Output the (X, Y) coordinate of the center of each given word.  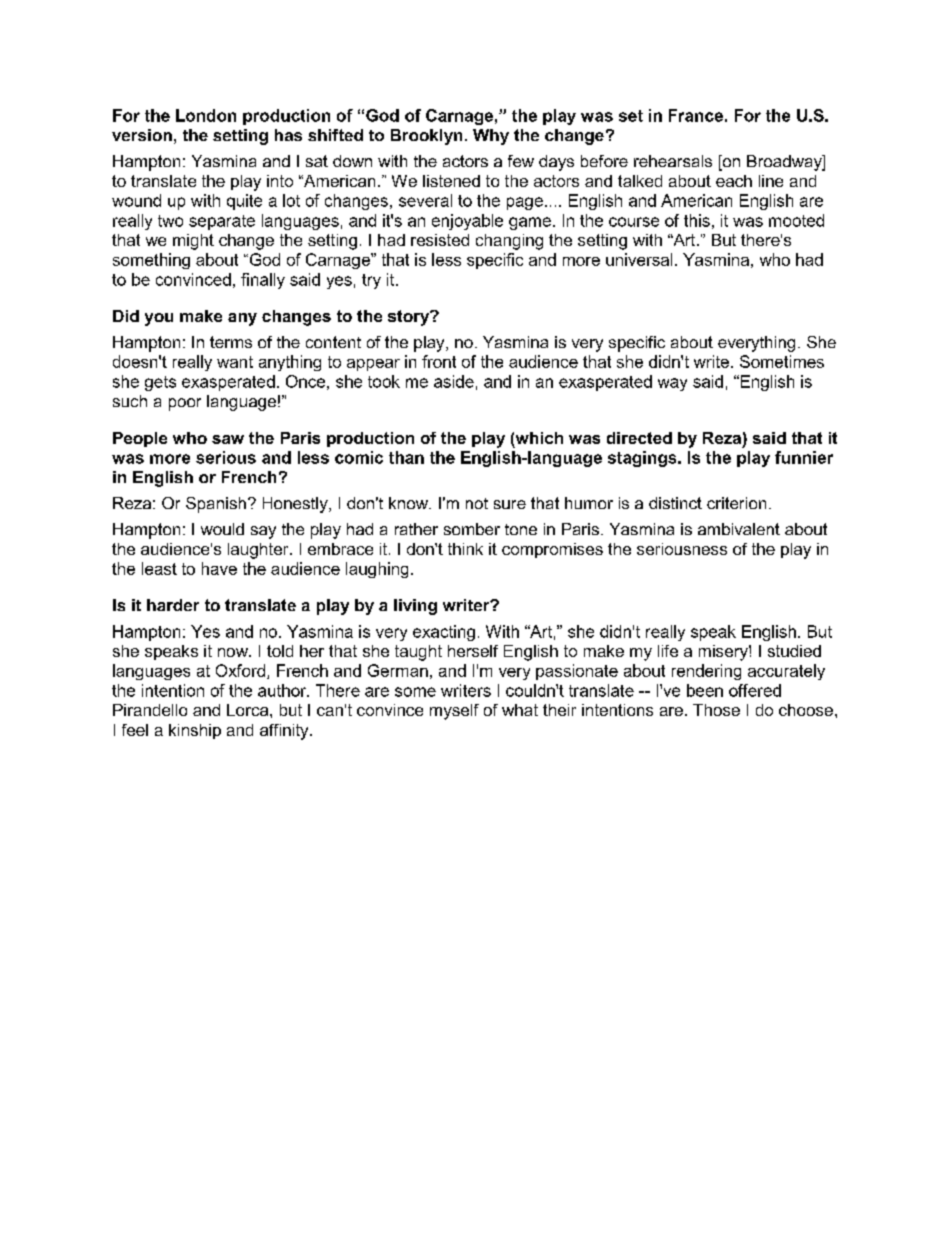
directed (639, 438)
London (206, 115)
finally (263, 281)
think (465, 549)
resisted (440, 240)
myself (454, 712)
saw (228, 439)
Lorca (249, 710)
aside (454, 381)
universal (639, 259)
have (219, 568)
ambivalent (739, 529)
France (696, 115)
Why (491, 137)
